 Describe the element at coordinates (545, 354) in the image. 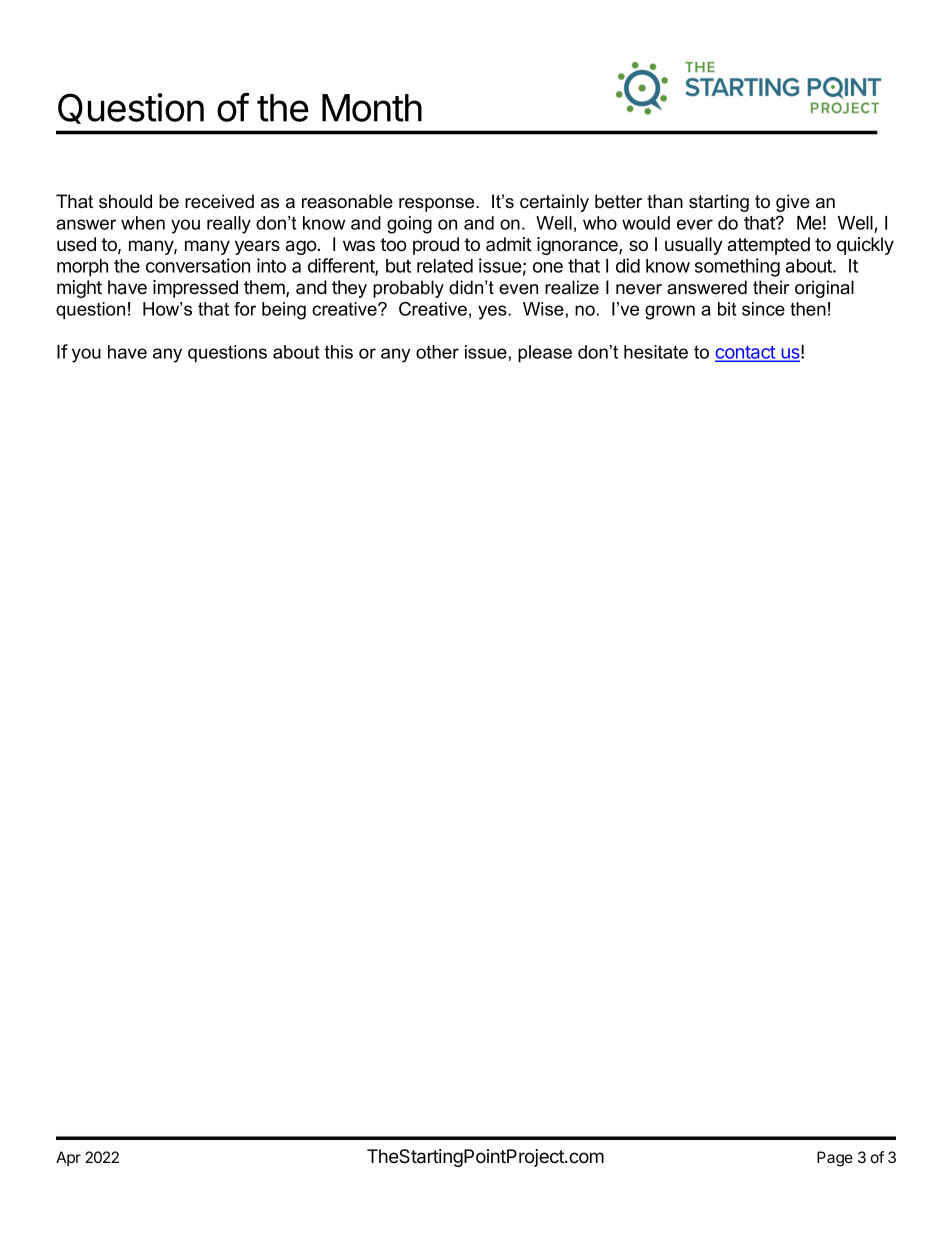

I see `please` at that location.
